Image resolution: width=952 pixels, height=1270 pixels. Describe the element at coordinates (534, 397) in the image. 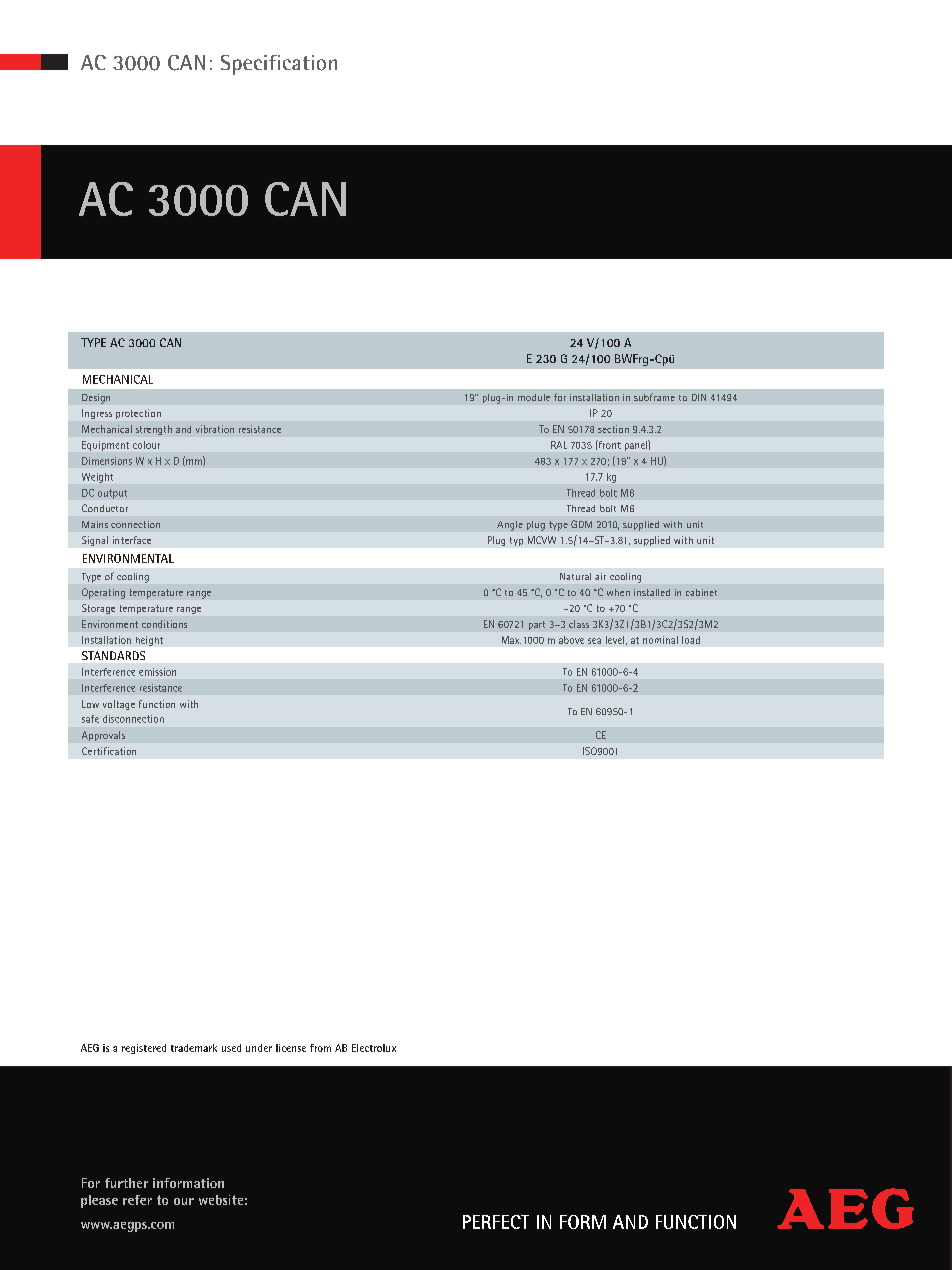

I see `module` at that location.
